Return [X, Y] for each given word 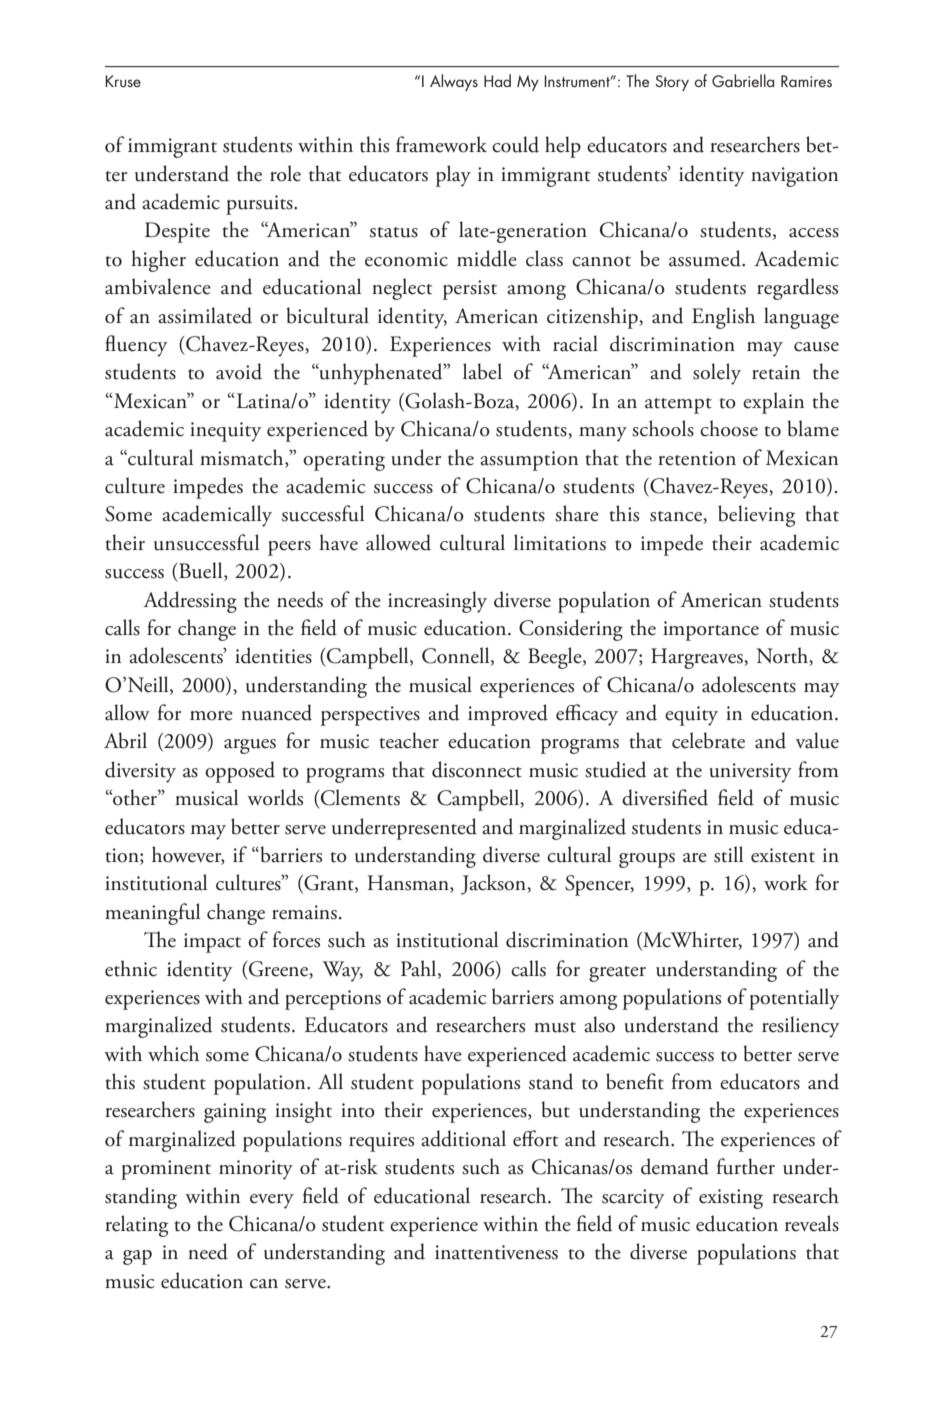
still [728, 854]
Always [454, 82]
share [577, 513]
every [272, 1201]
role [285, 173]
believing [756, 516]
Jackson [494, 884]
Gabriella [743, 80]
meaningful [152, 914]
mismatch [243, 457]
